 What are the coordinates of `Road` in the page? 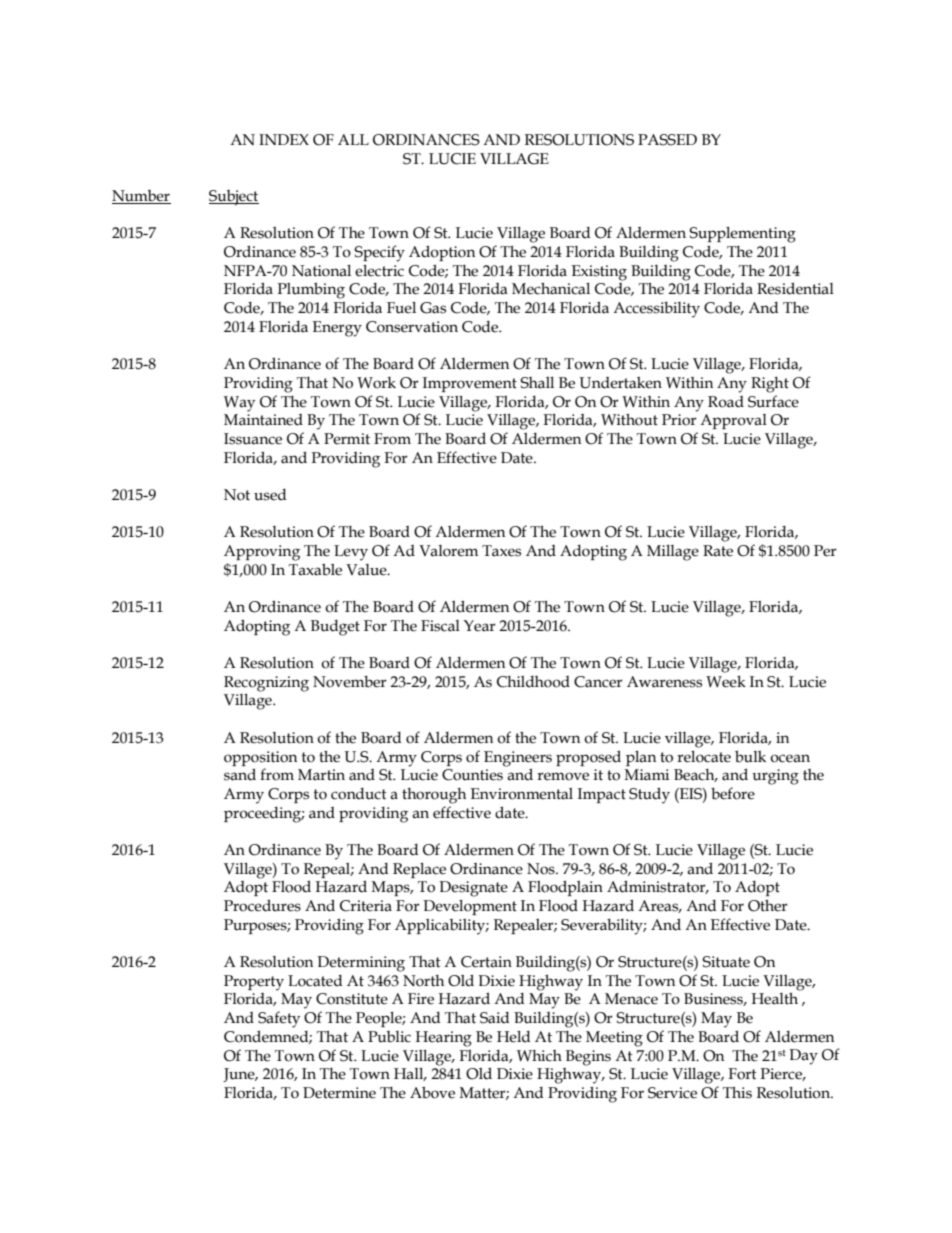 It's located at (726, 402).
